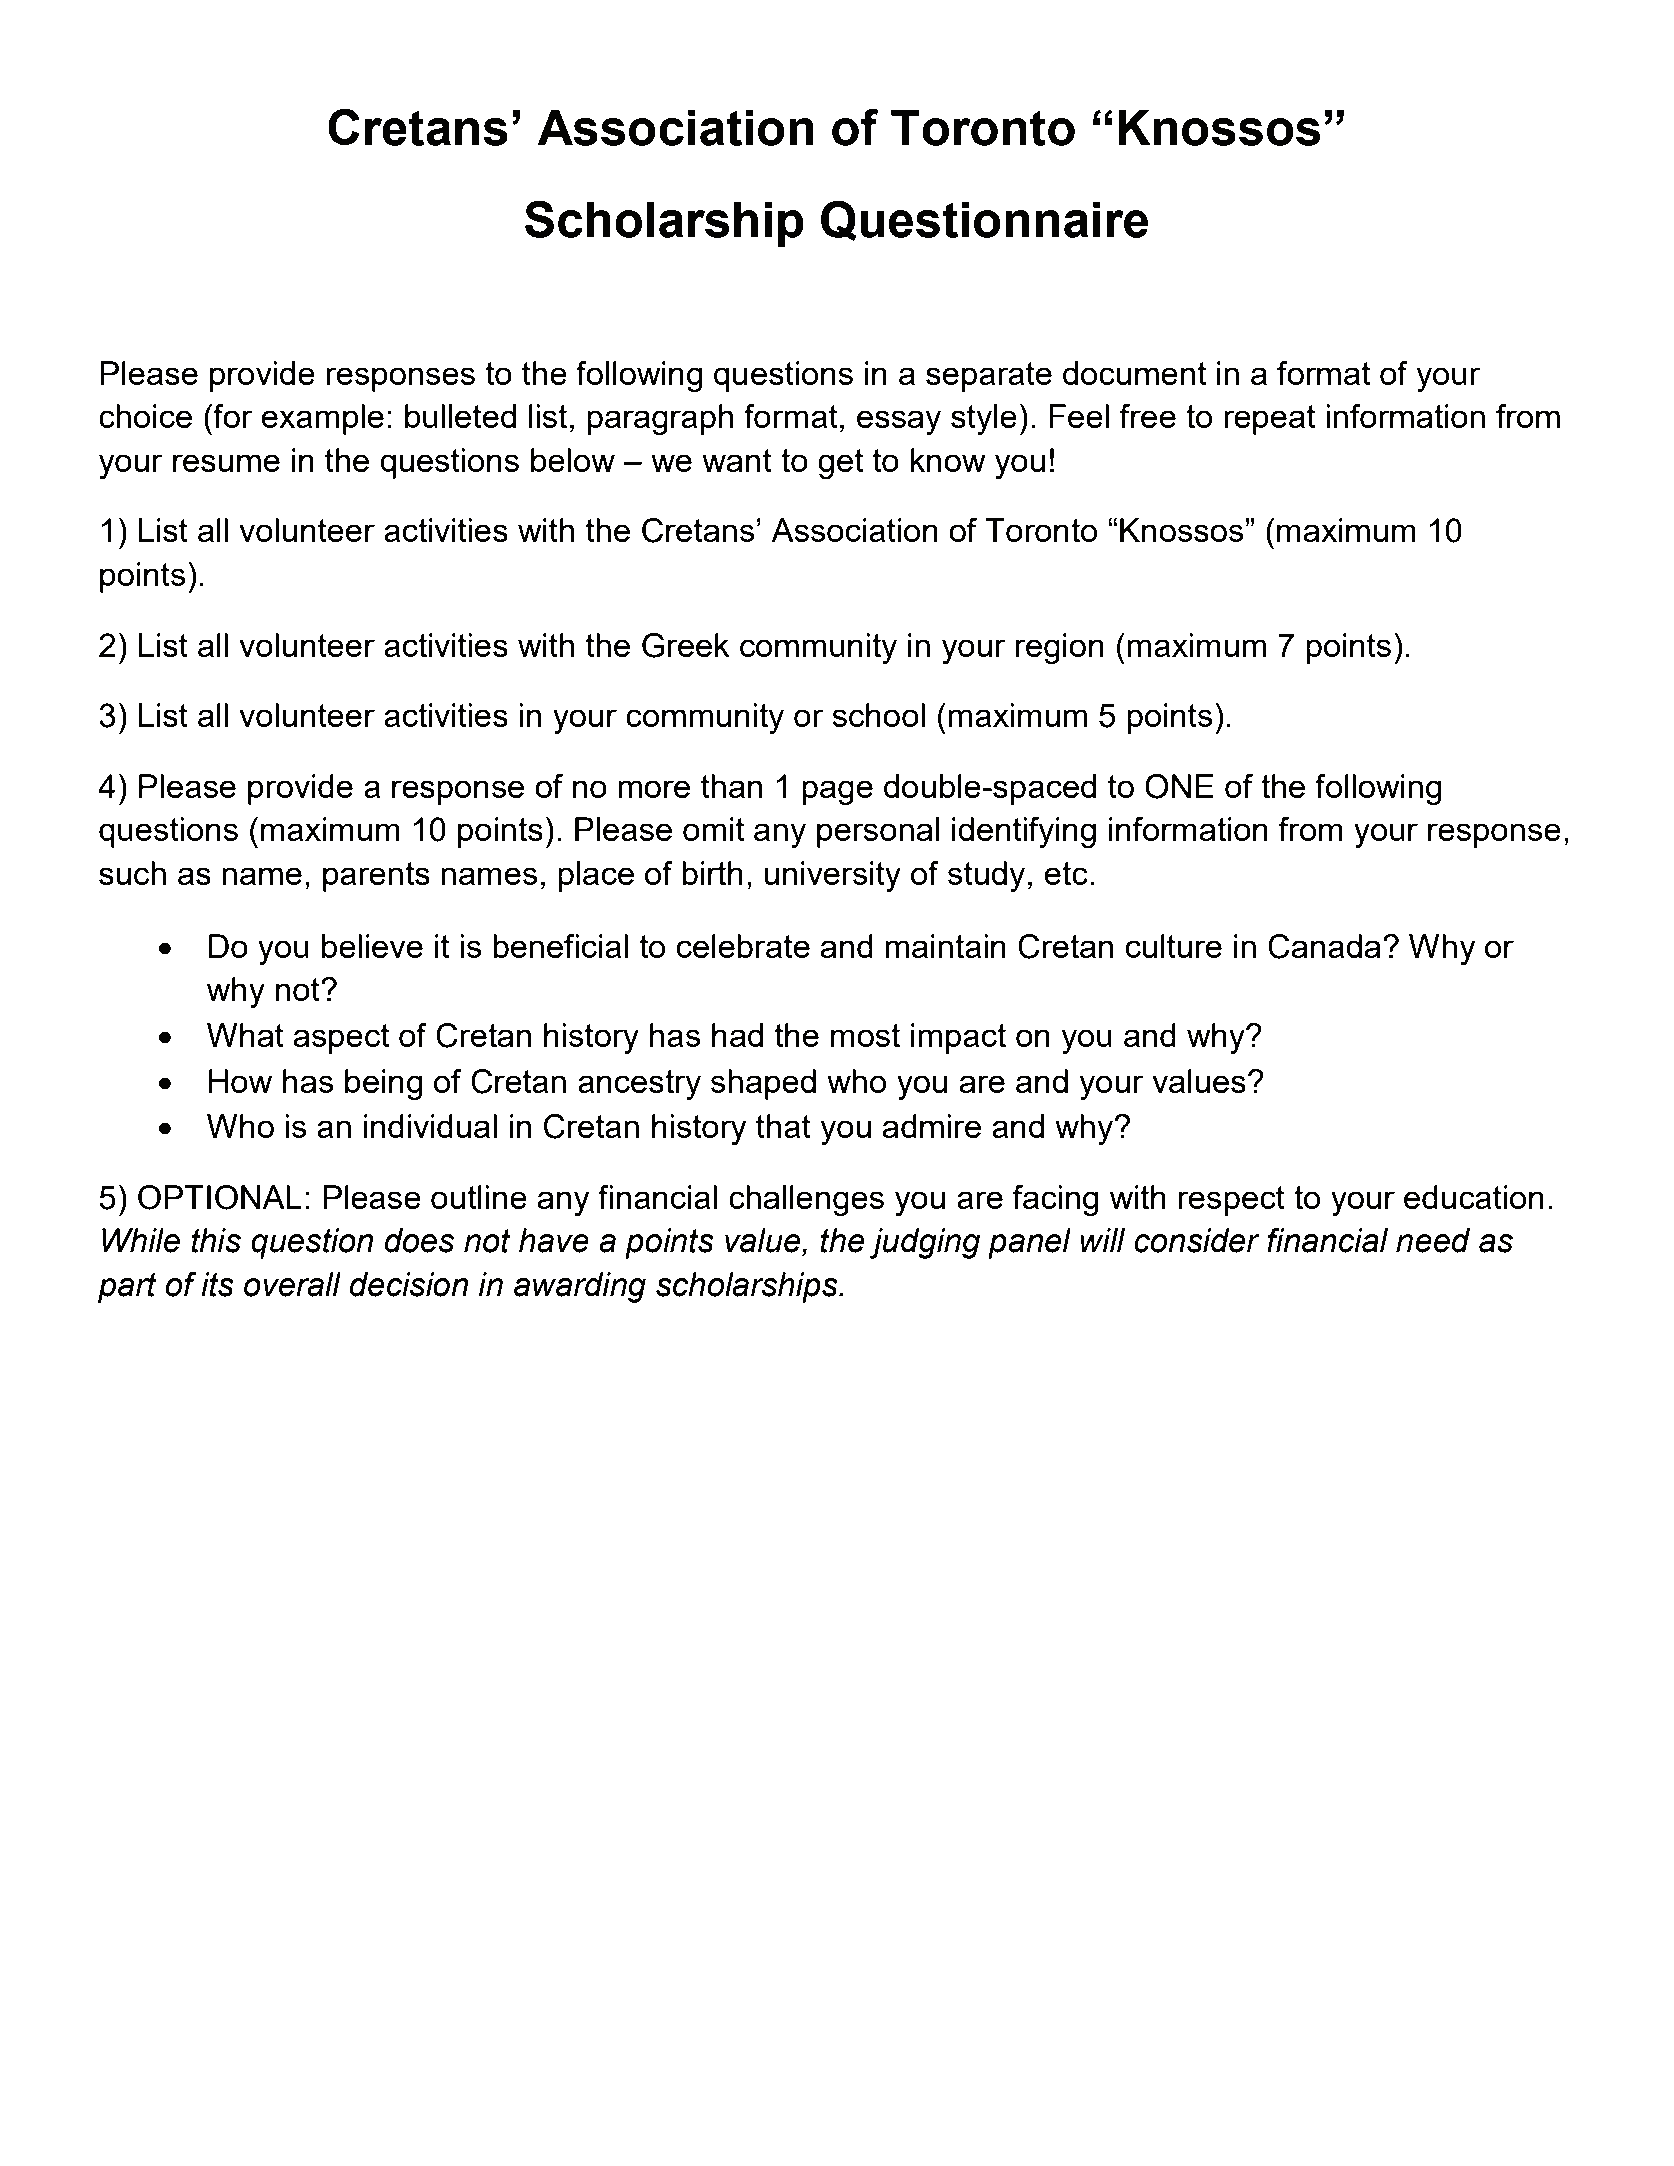 The height and width of the page is (2166, 1674). I want to click on Canada, so click(1324, 946).
